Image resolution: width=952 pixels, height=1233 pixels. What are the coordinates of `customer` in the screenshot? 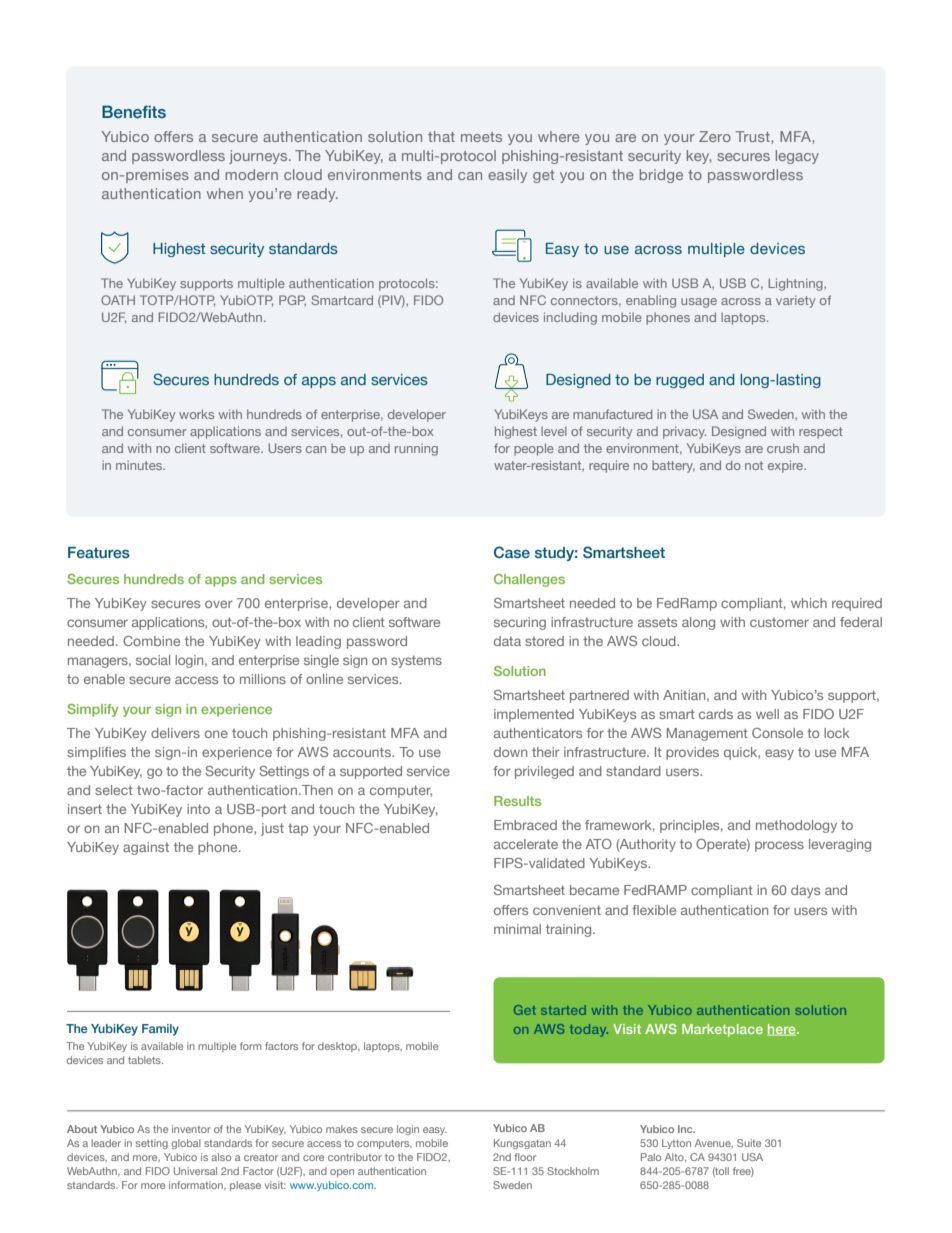 It's located at (779, 622).
